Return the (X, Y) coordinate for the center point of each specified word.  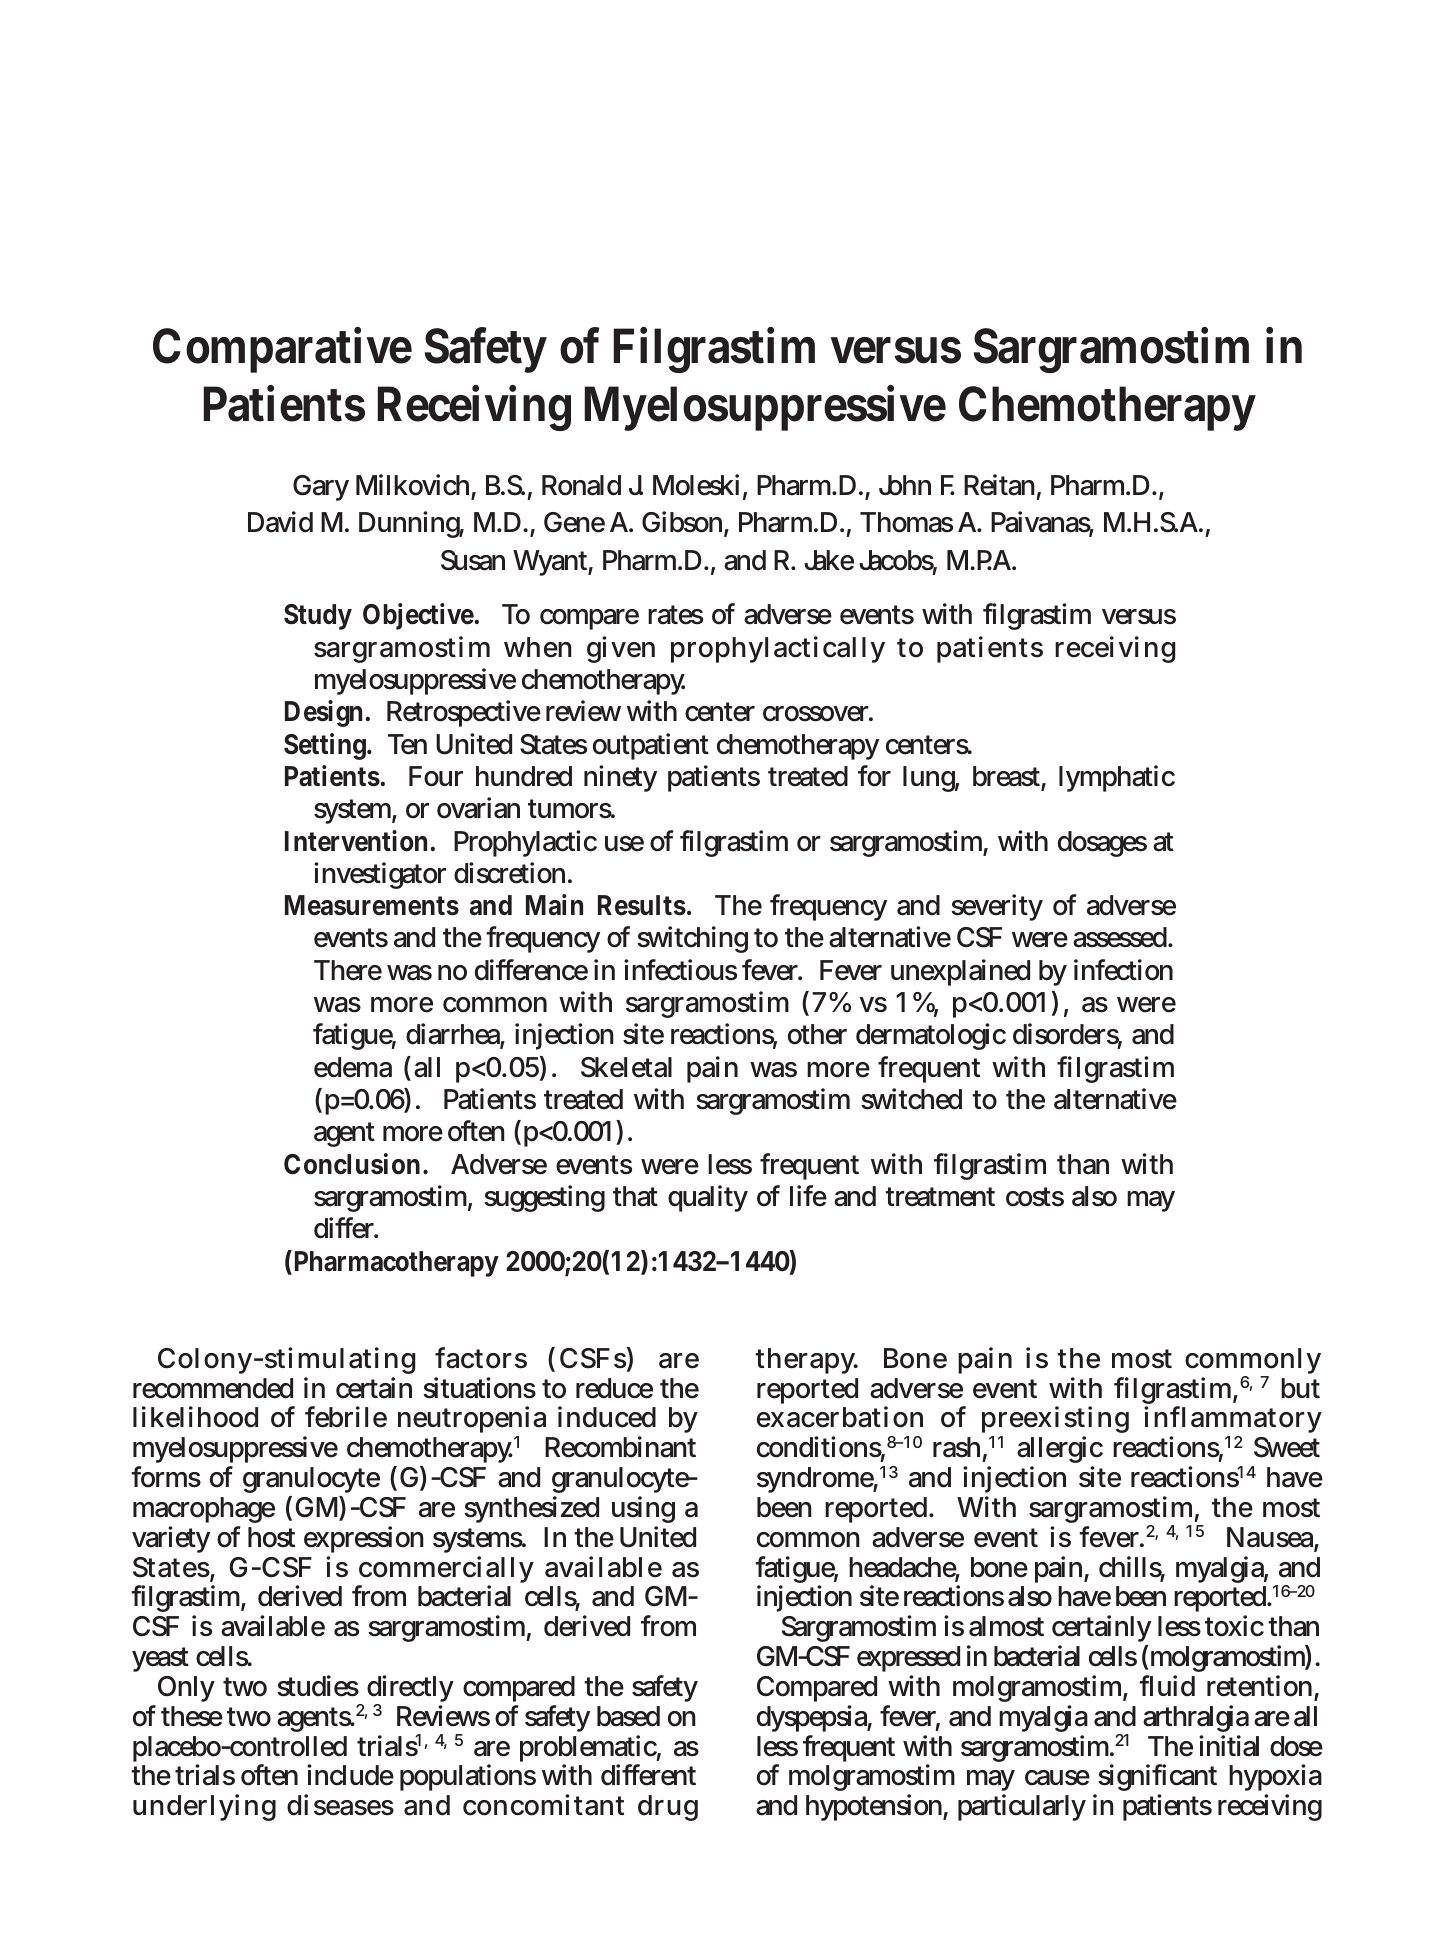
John (905, 485)
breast (1006, 776)
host (271, 1537)
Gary (321, 488)
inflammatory (1233, 1421)
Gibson (682, 522)
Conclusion (352, 1164)
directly (410, 1690)
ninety (620, 778)
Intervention (356, 841)
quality (708, 1198)
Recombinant (620, 1447)
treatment (940, 1197)
